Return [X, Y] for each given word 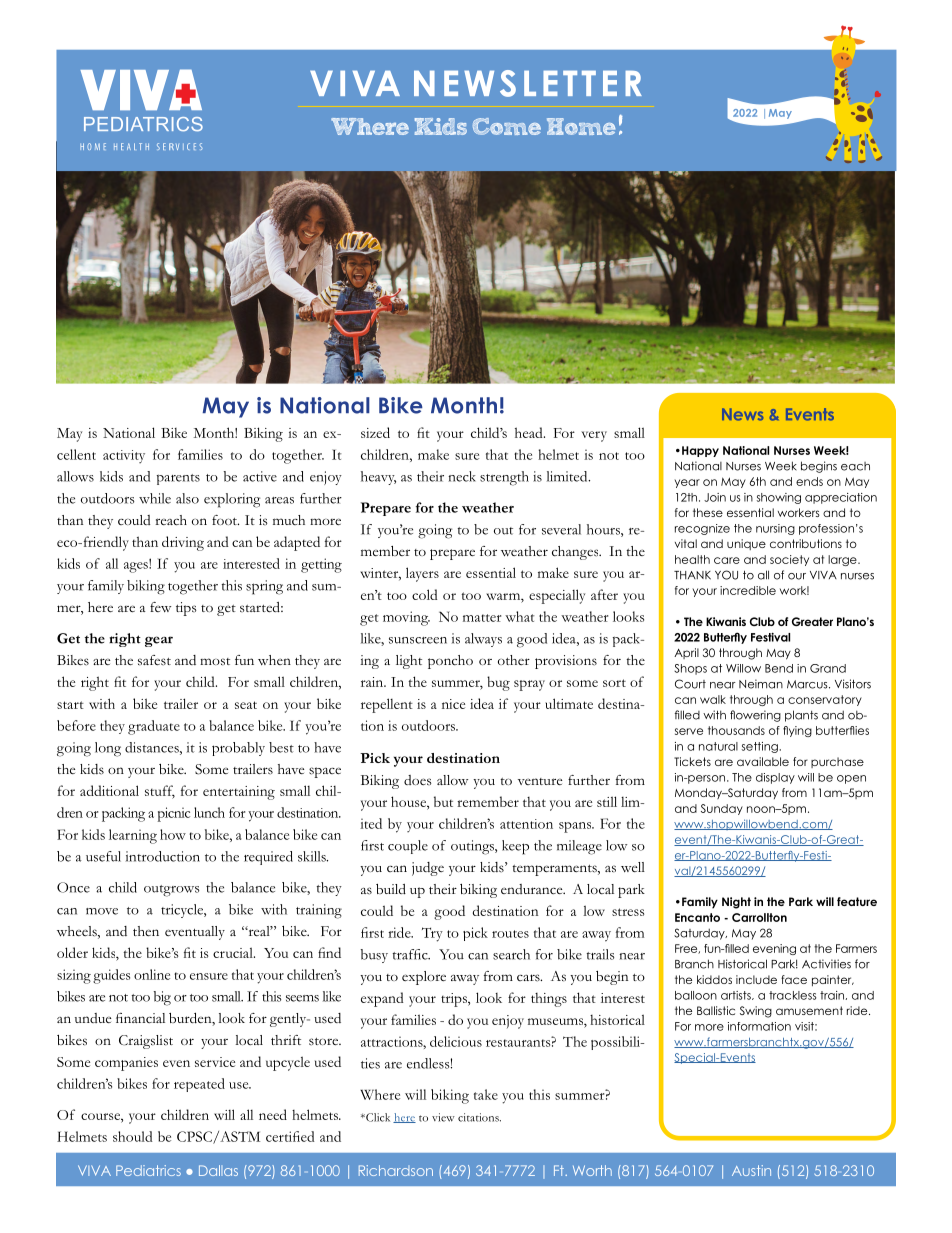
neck [462, 476]
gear [159, 641]
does [418, 780]
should [132, 1136]
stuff [160, 792]
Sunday [722, 809]
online [152, 974]
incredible [748, 590]
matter [482, 618]
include [756, 979]
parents [178, 479]
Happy [700, 451]
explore [424, 978]
